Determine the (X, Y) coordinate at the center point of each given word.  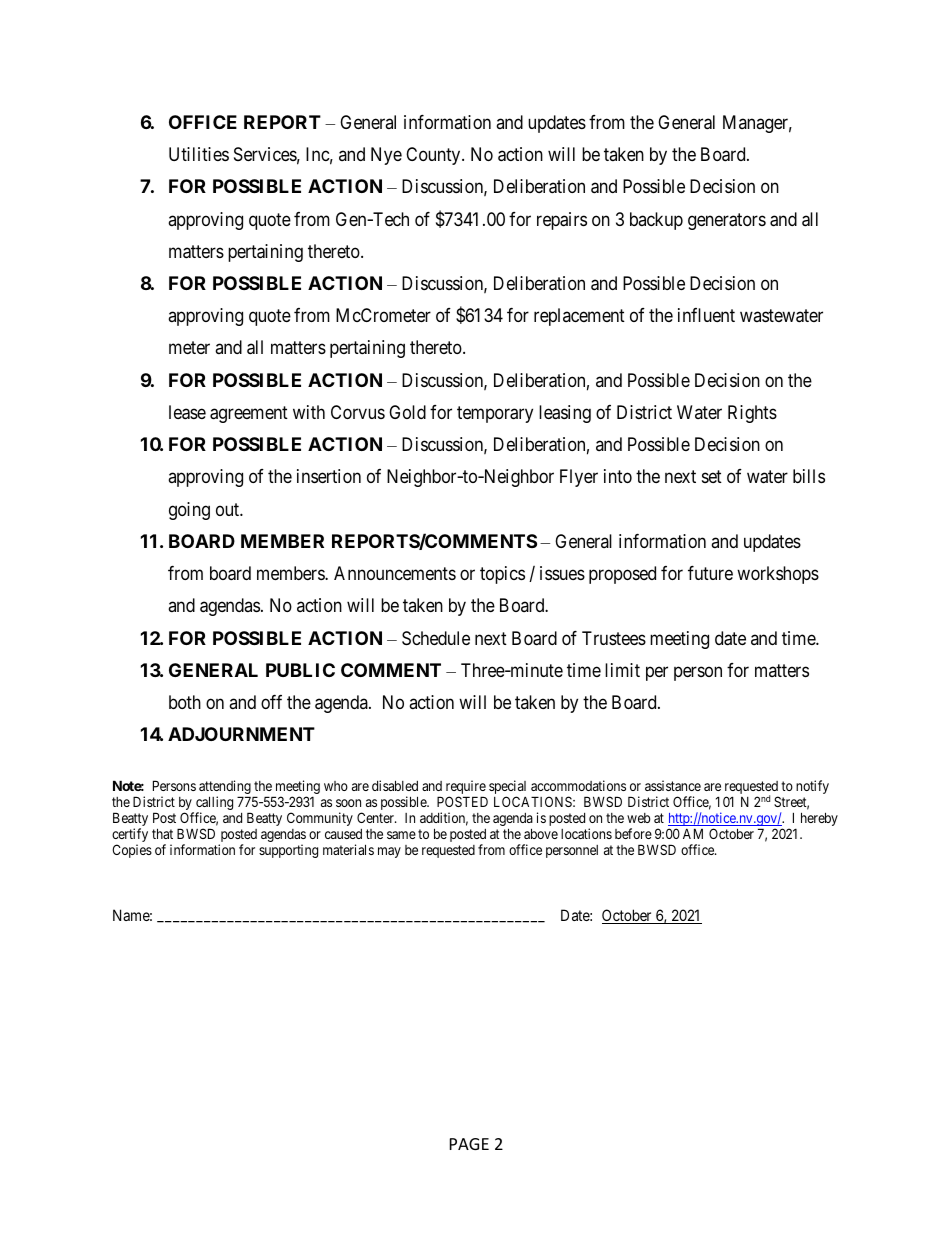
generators (727, 221)
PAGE (469, 1144)
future (710, 573)
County (434, 156)
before (633, 833)
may (389, 852)
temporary (495, 414)
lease (187, 412)
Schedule (436, 638)
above (541, 833)
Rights (752, 414)
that (162, 833)
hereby (819, 819)
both (185, 702)
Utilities (199, 154)
